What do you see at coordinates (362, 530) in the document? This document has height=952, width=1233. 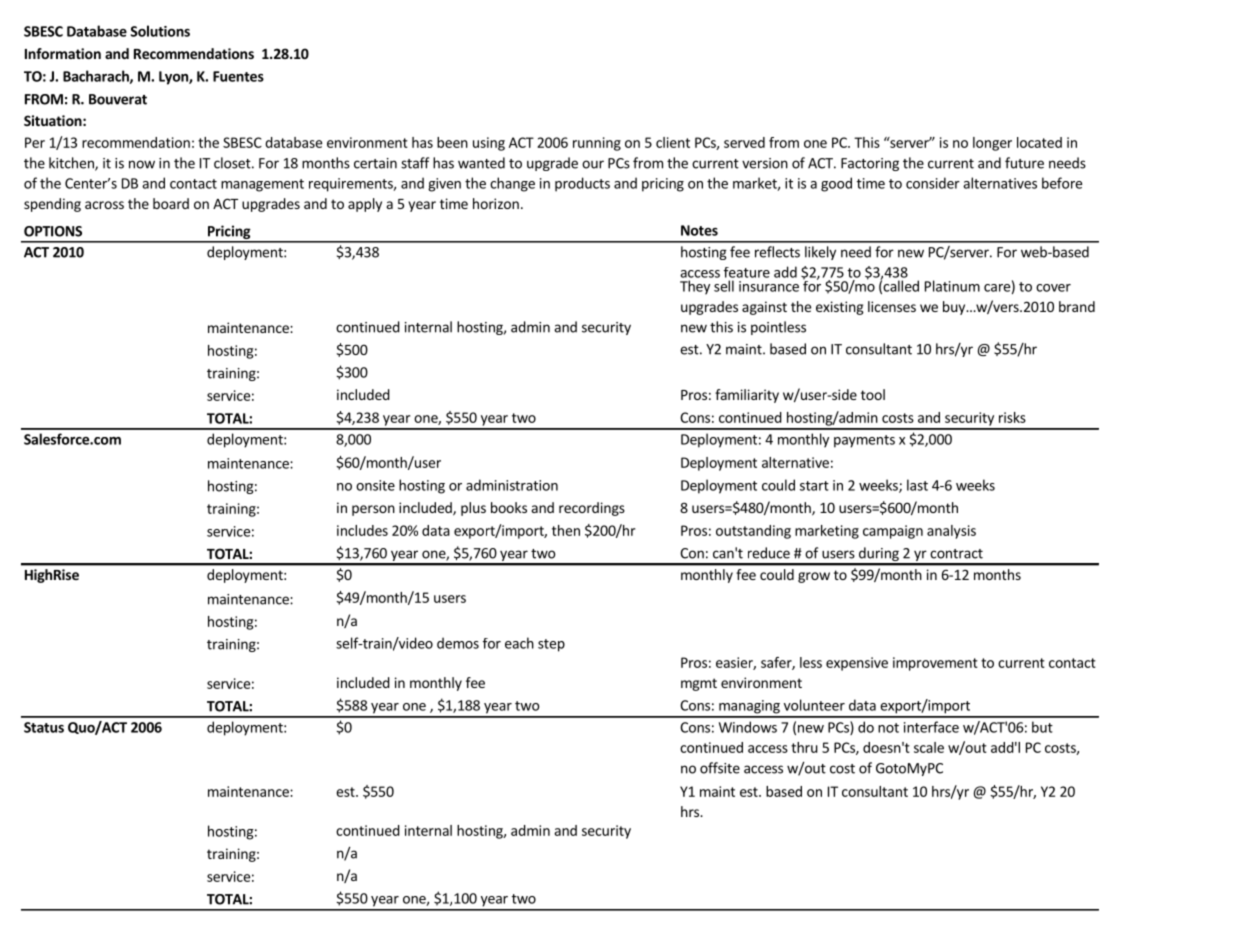 I see `includes` at bounding box center [362, 530].
